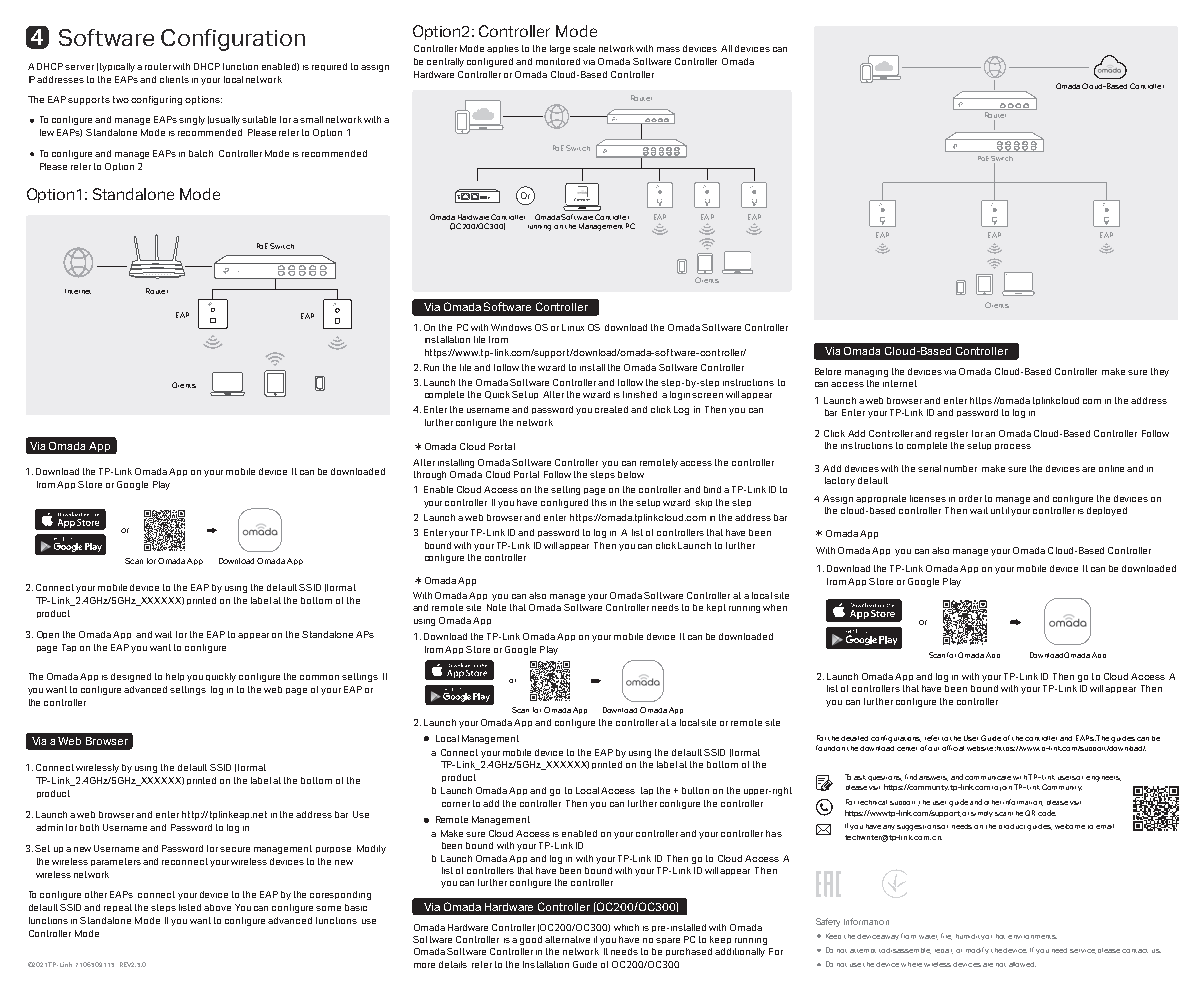  What do you see at coordinates (558, 61) in the document?
I see `monitored` at bounding box center [558, 61].
